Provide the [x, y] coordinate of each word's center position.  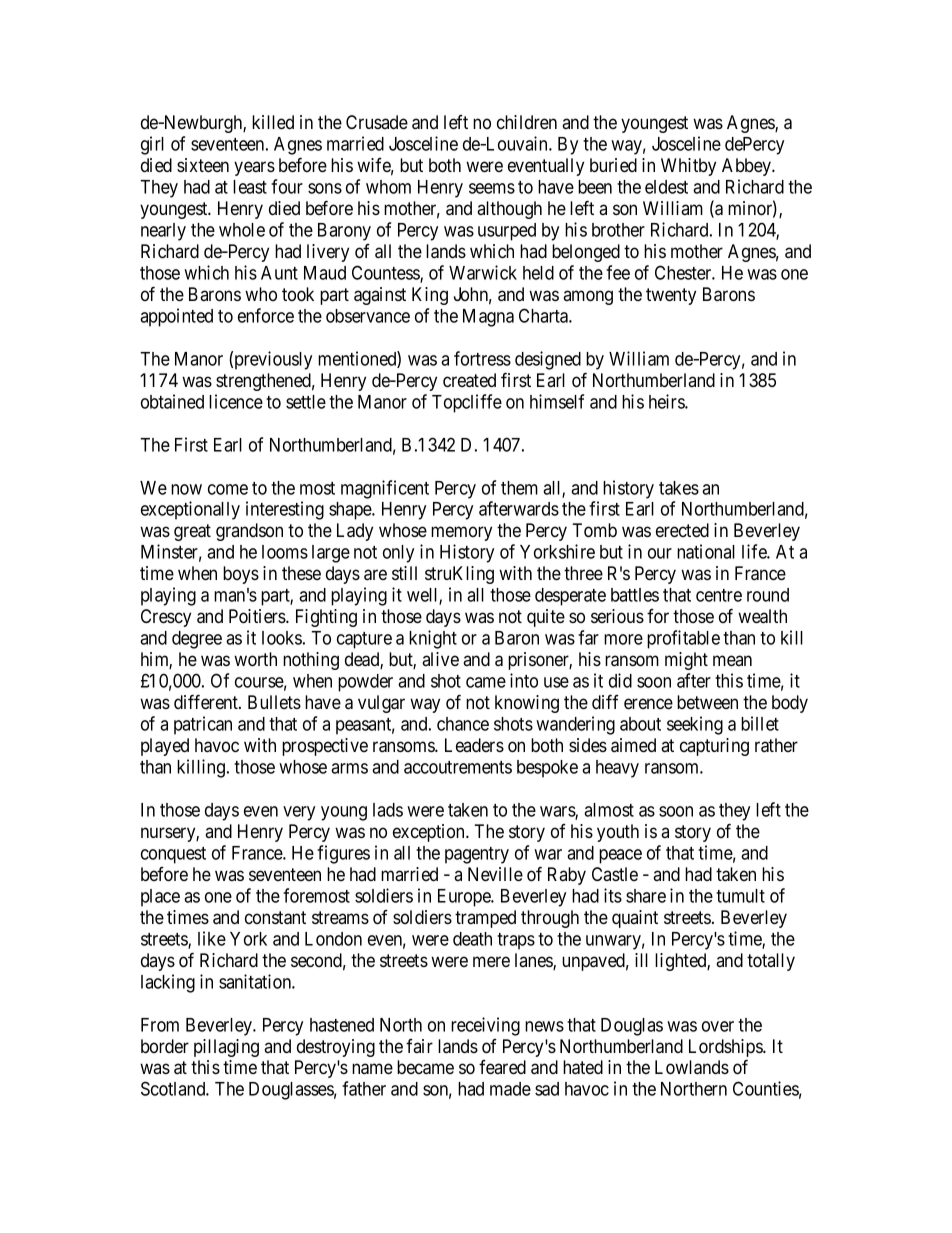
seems [492, 188]
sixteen [203, 165]
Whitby [688, 167]
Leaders [474, 745]
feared [502, 1067]
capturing [714, 747]
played [165, 747]
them [519, 488]
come [228, 489]
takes [679, 488]
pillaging [226, 1048]
